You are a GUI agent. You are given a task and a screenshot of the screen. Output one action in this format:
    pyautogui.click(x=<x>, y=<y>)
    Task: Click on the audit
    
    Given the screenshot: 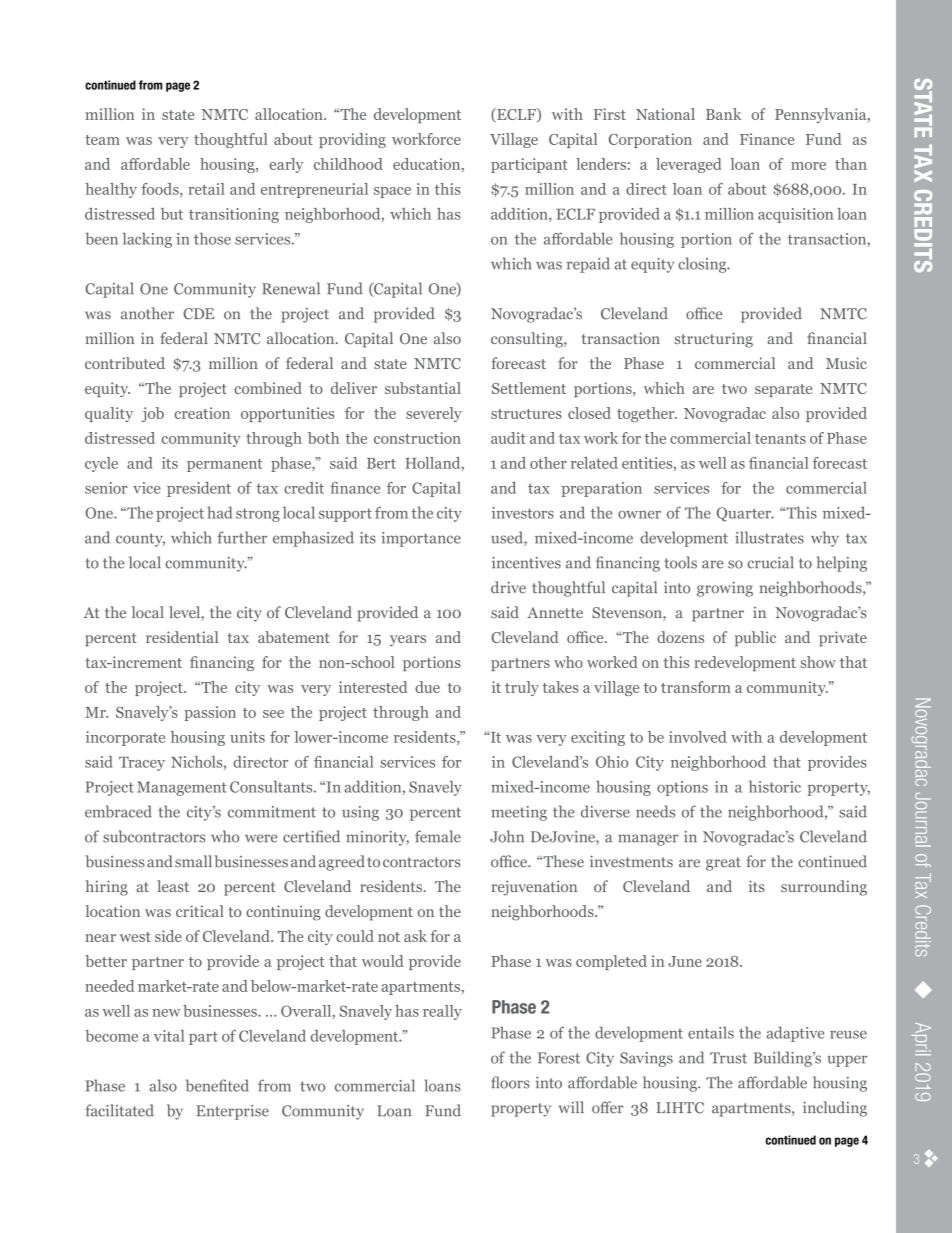 What is the action you would take?
    pyautogui.click(x=508, y=438)
